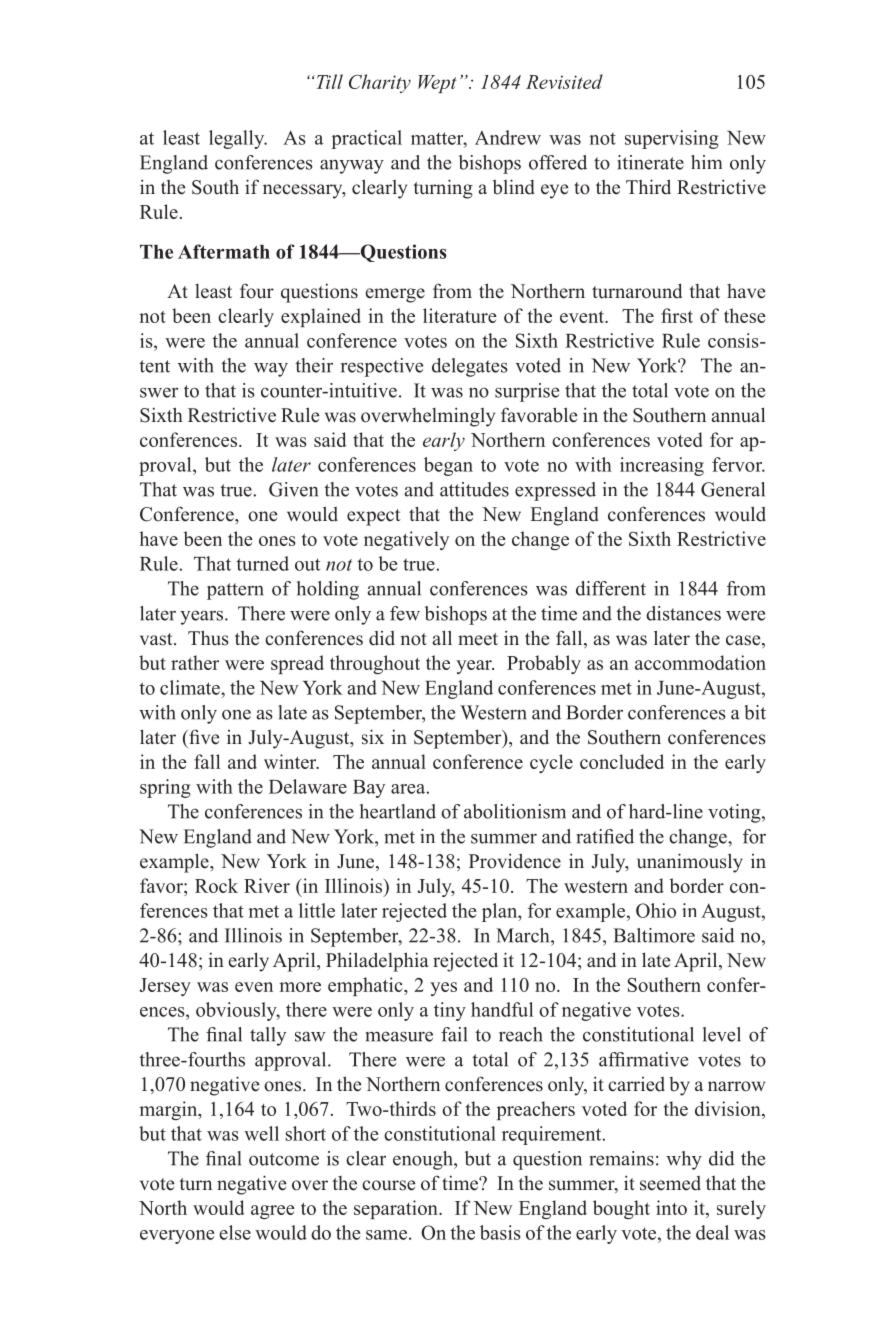  Describe the element at coordinates (662, 466) in the screenshot. I see `increasing` at that location.
